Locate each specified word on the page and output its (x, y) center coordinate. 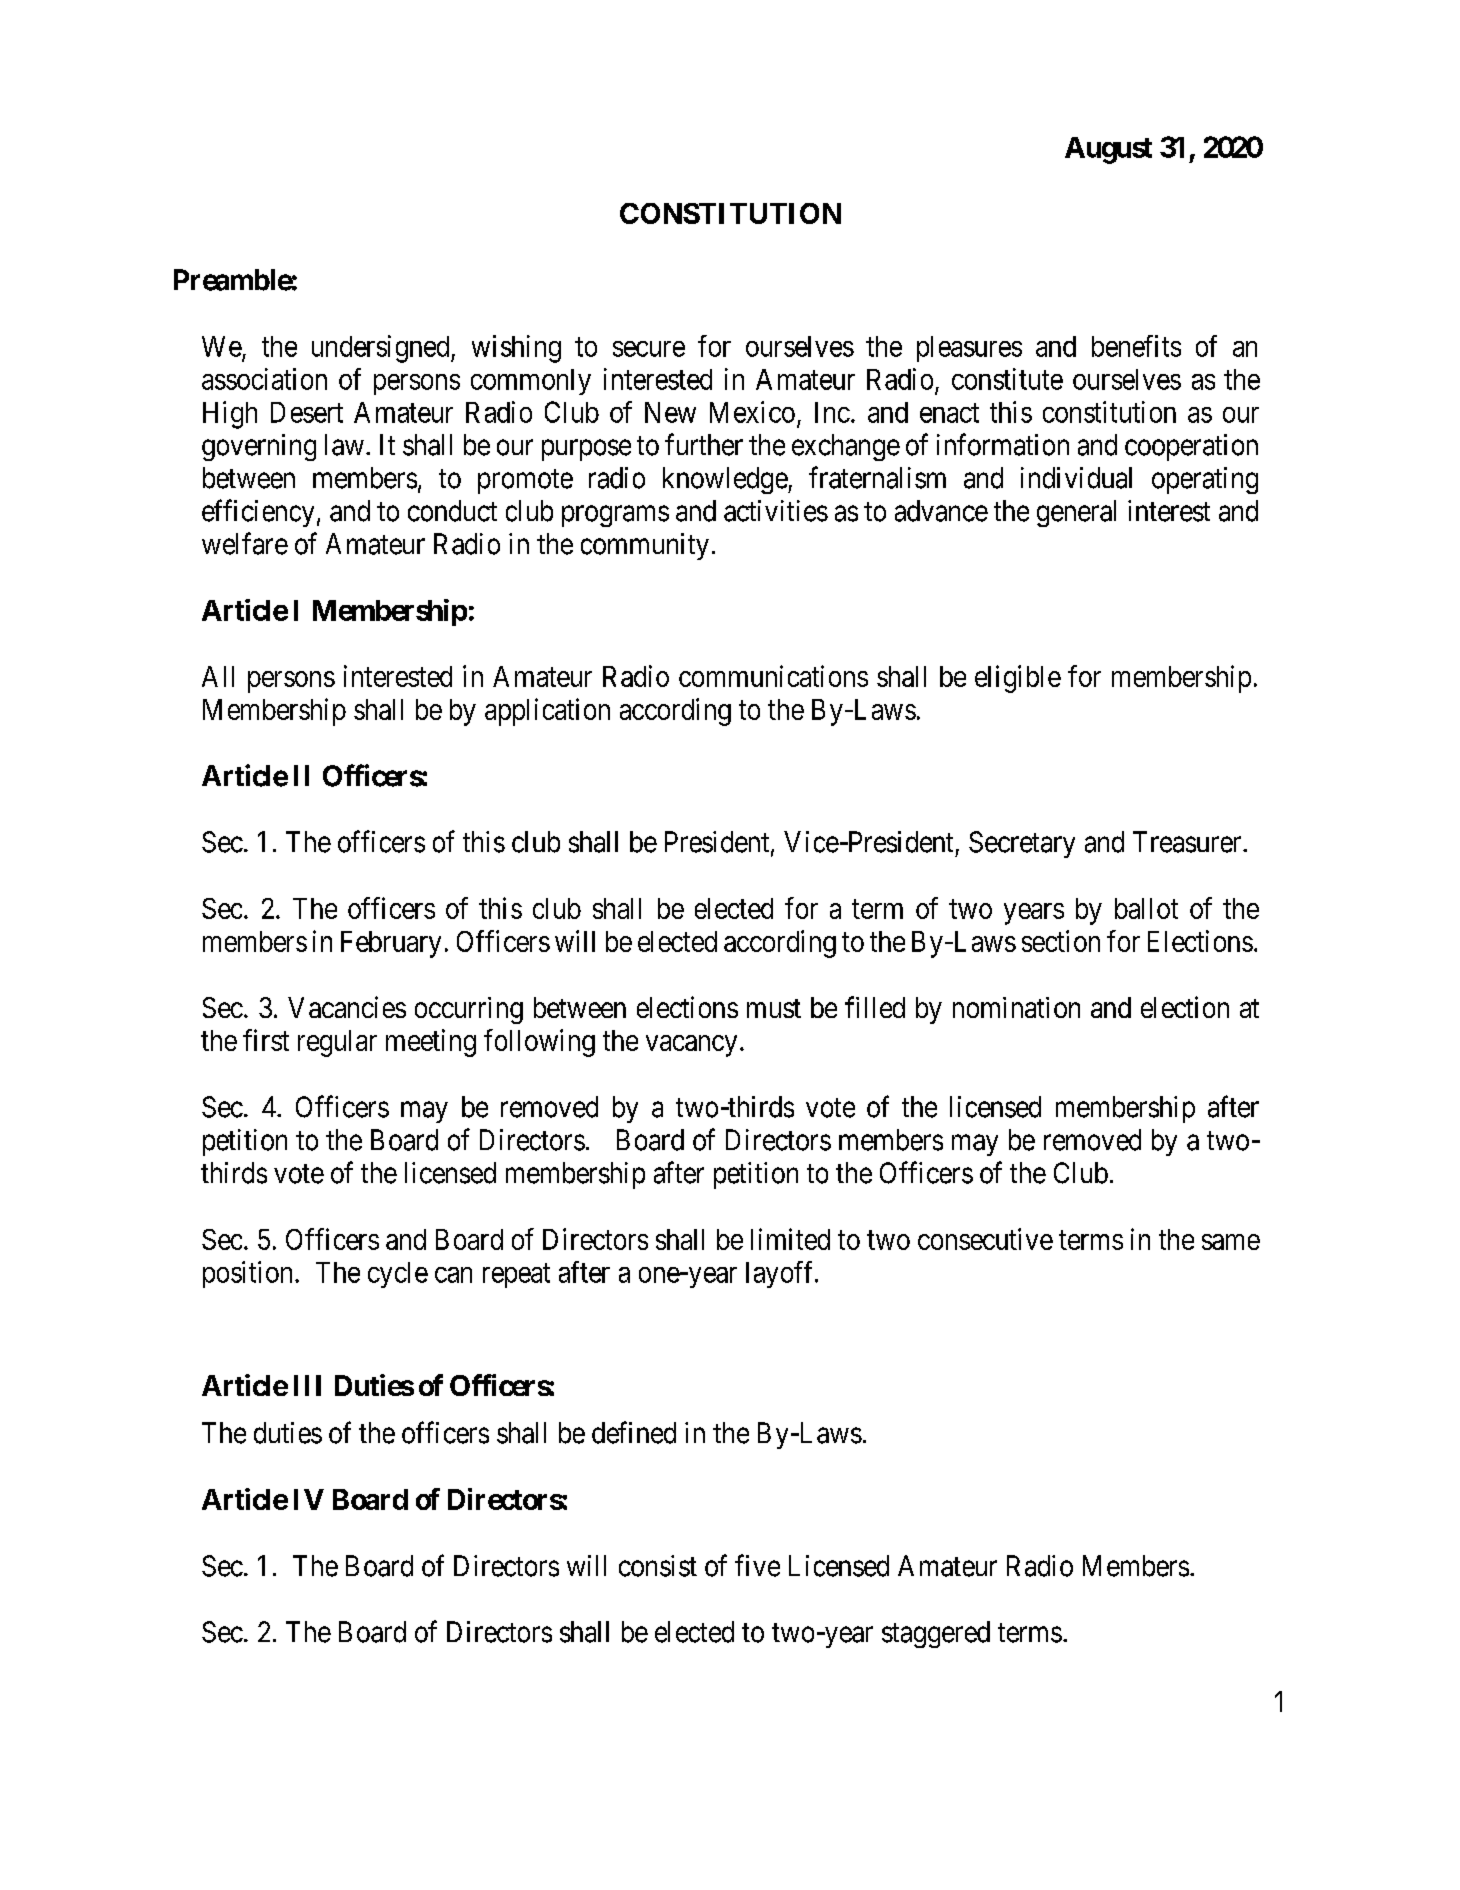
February (391, 944)
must (774, 1008)
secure (649, 349)
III (307, 1385)
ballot (1146, 908)
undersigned (382, 349)
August (1108, 150)
